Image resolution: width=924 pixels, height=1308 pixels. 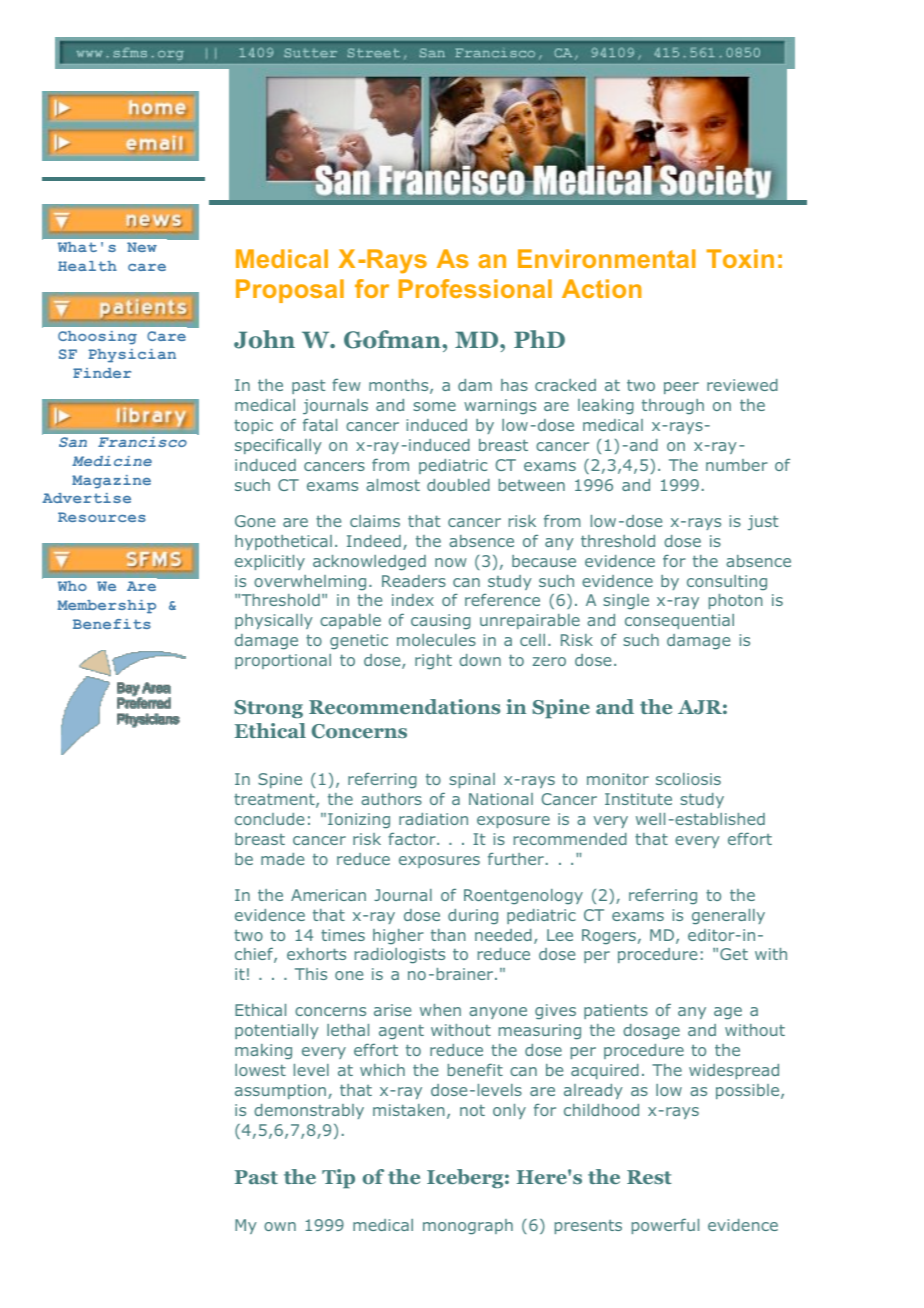 What do you see at coordinates (475, 288) in the document?
I see `Professional` at bounding box center [475, 288].
